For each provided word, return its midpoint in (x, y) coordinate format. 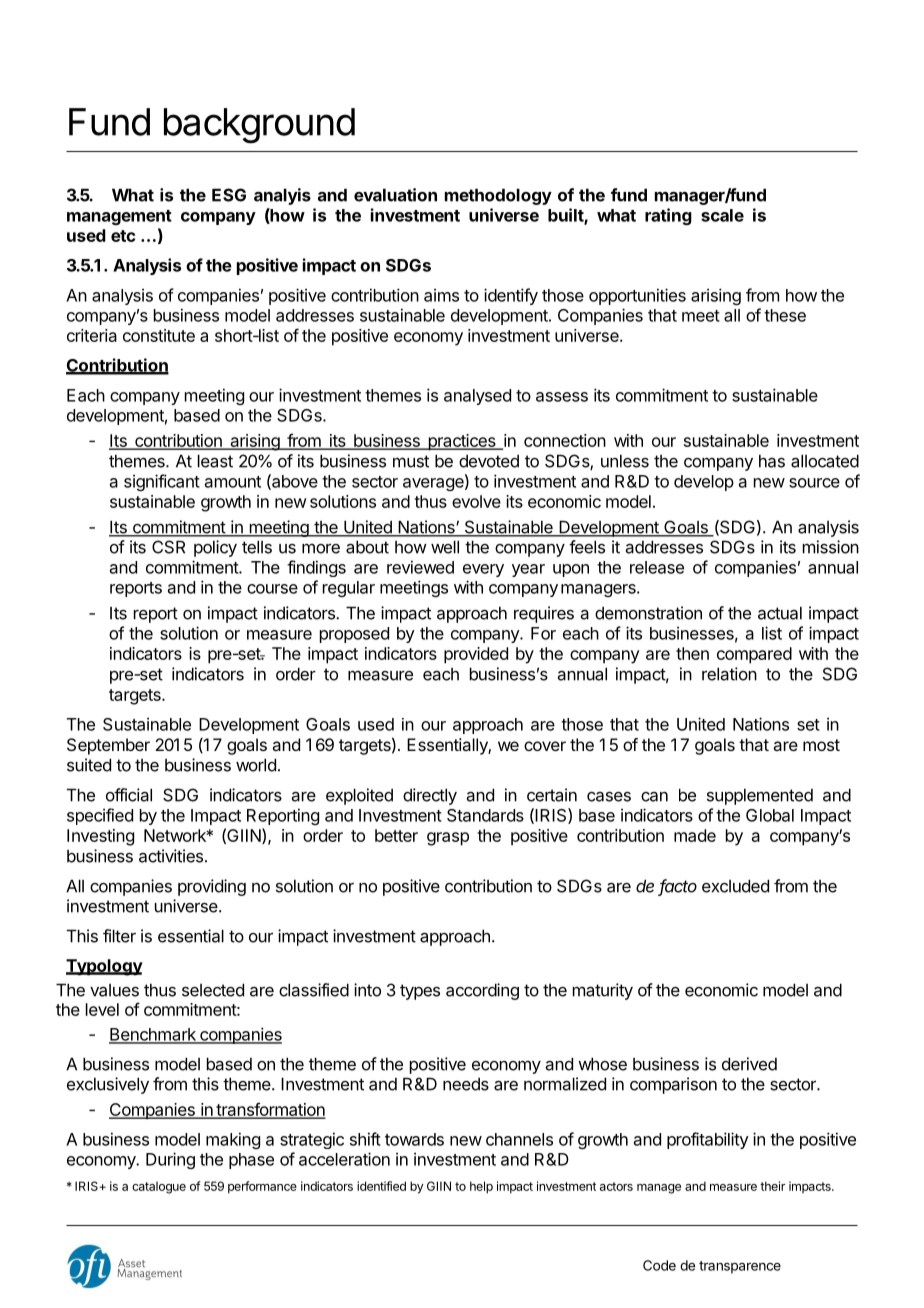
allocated (825, 461)
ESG (229, 195)
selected (213, 990)
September (108, 746)
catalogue (159, 1188)
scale (722, 215)
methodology (498, 196)
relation (729, 674)
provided (476, 655)
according (482, 991)
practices (462, 442)
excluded (735, 886)
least (215, 461)
